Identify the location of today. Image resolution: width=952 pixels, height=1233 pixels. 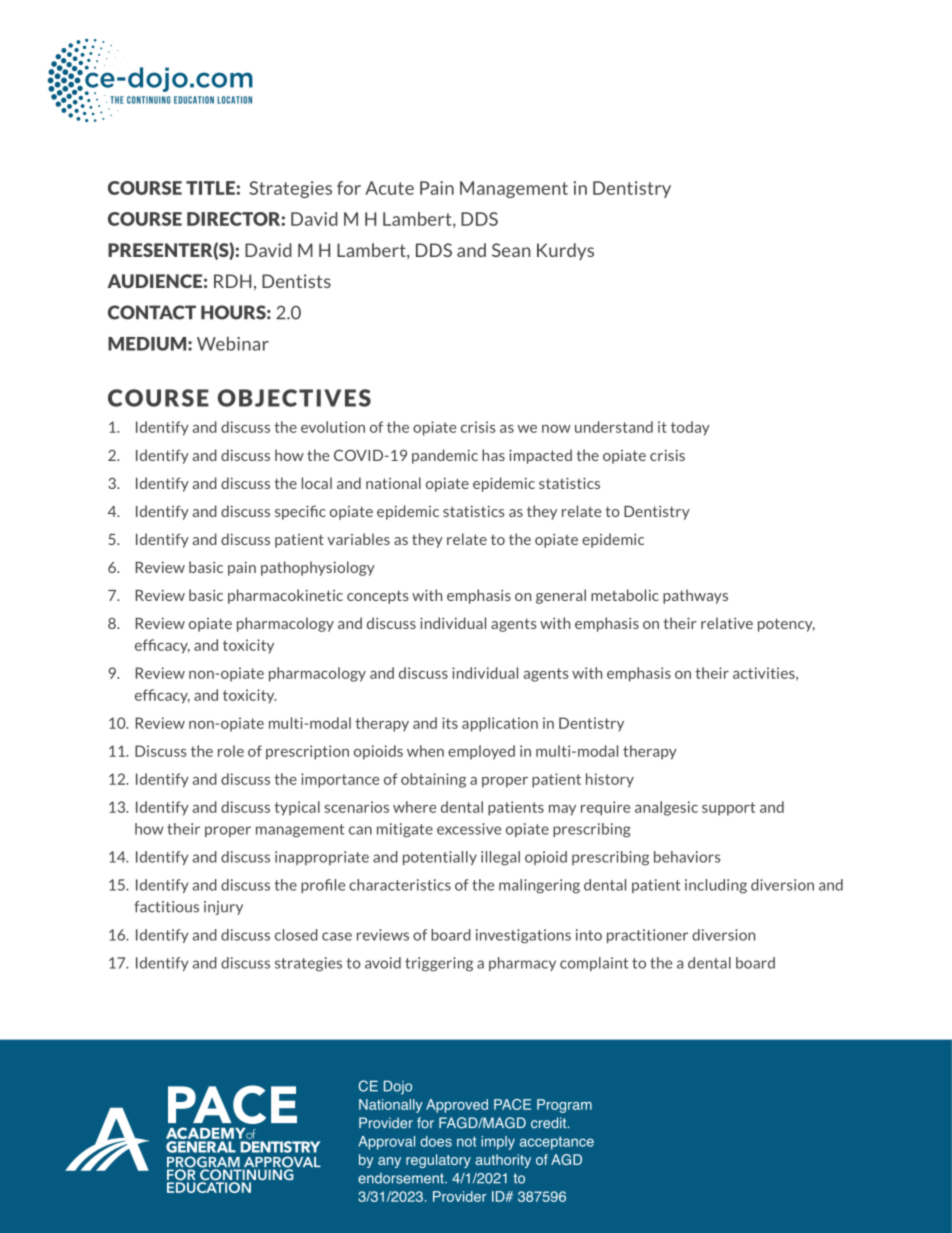
(690, 428).
